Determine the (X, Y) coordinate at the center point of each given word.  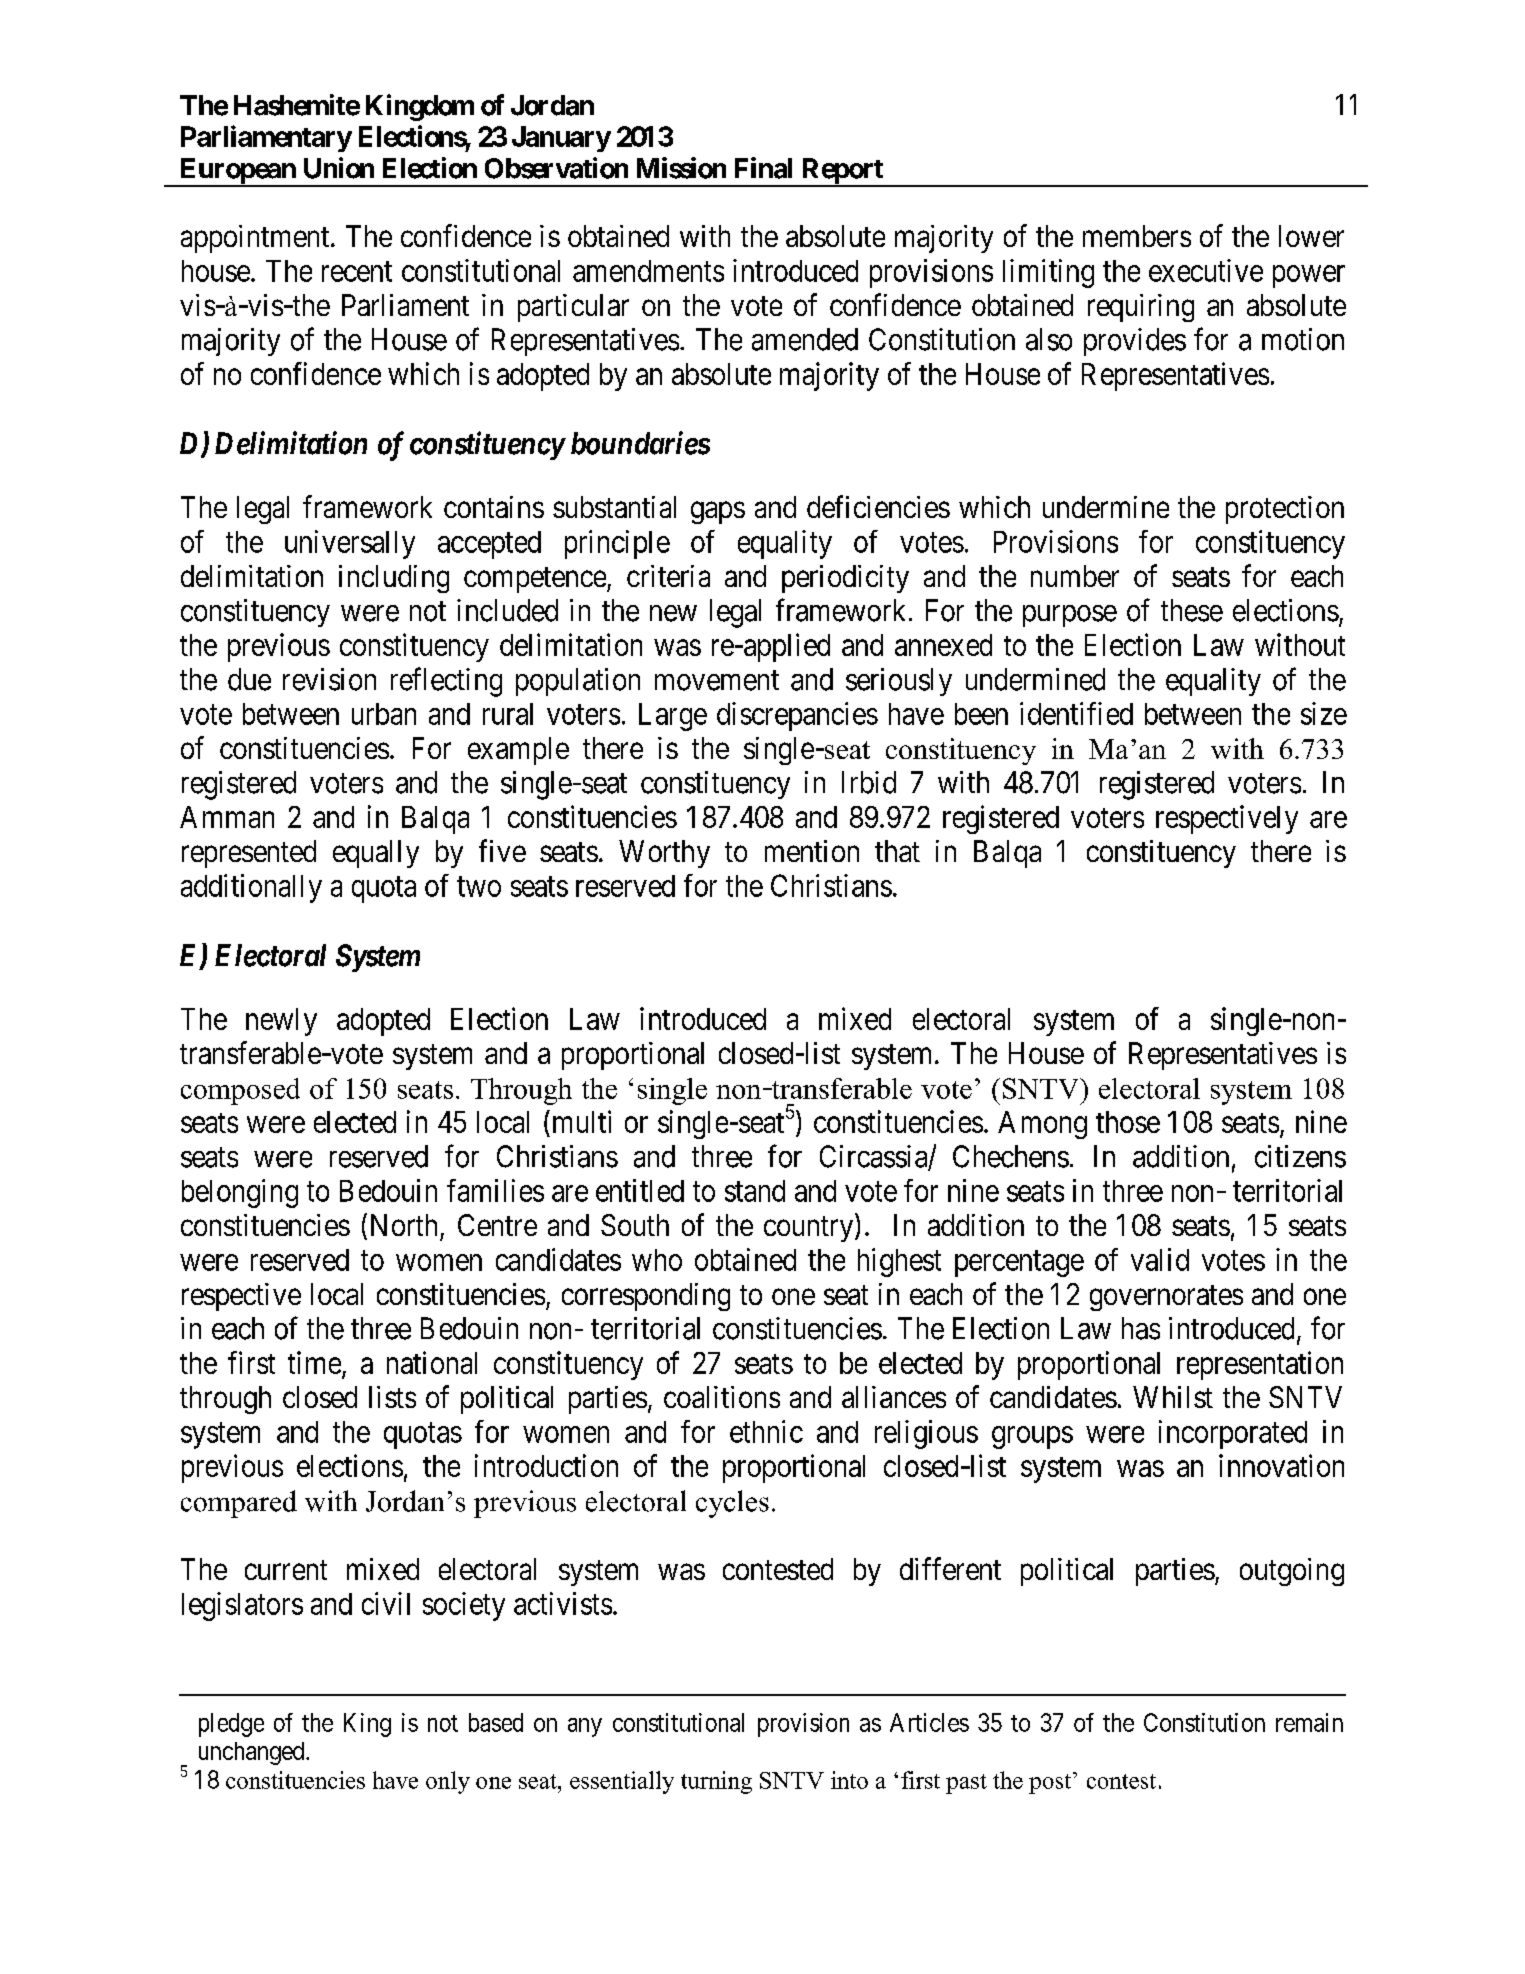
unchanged (253, 1753)
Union (339, 168)
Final (763, 168)
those (1128, 1122)
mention (812, 851)
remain (1309, 1722)
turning (716, 1782)
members (1137, 236)
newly (281, 1022)
